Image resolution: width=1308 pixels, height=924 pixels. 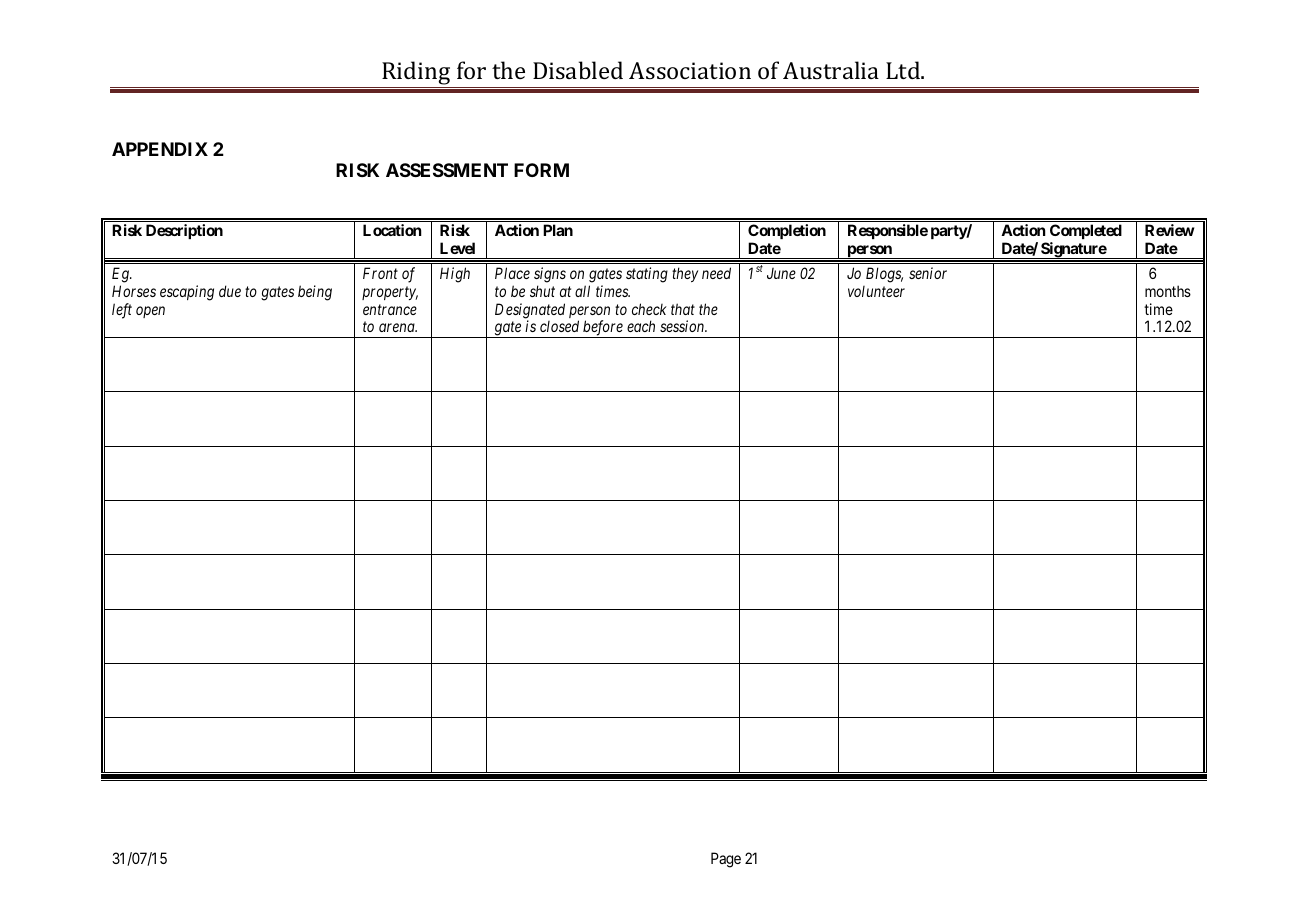 I want to click on Association, so click(x=690, y=70).
